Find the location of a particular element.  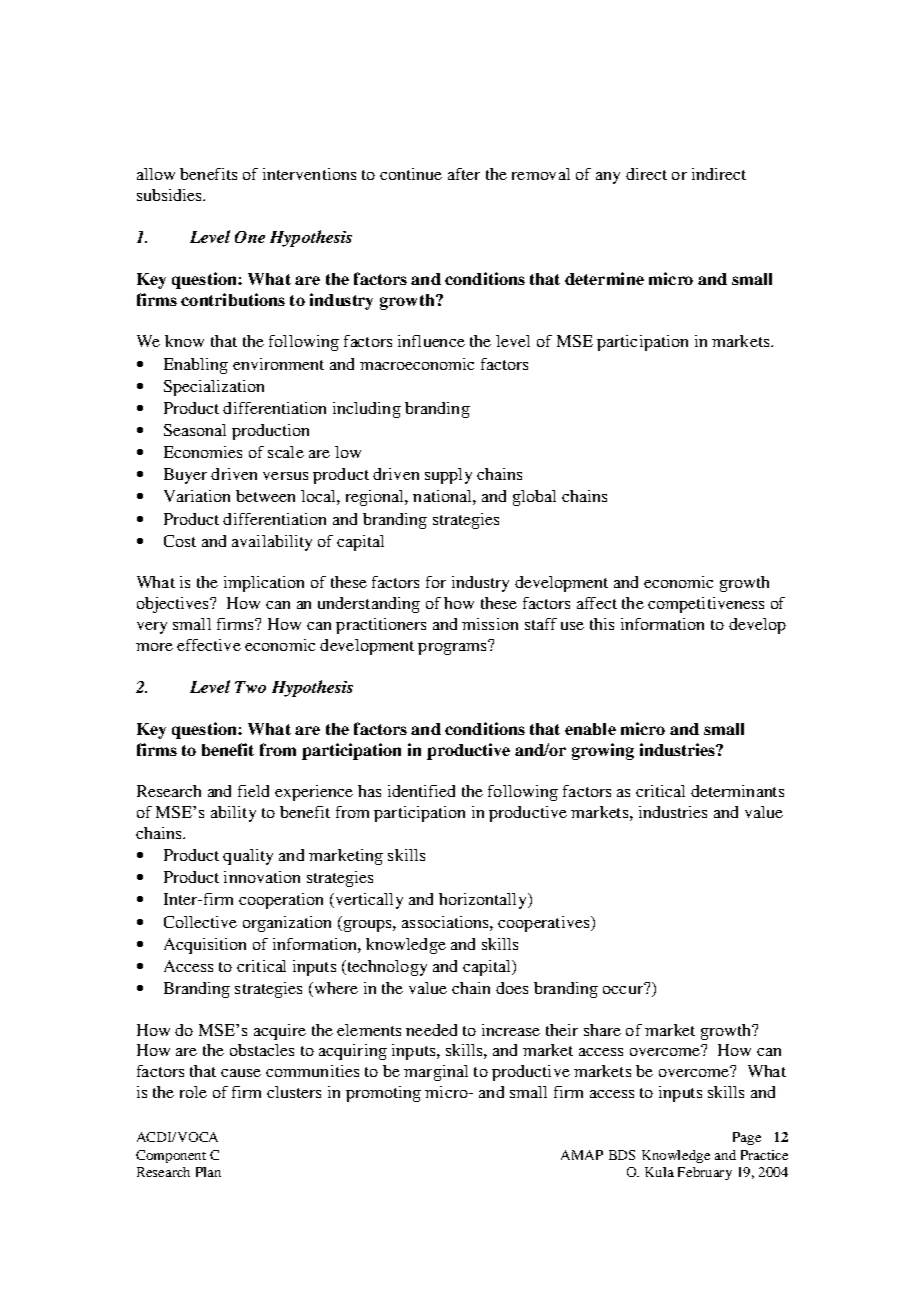

field is located at coordinates (253, 791).
